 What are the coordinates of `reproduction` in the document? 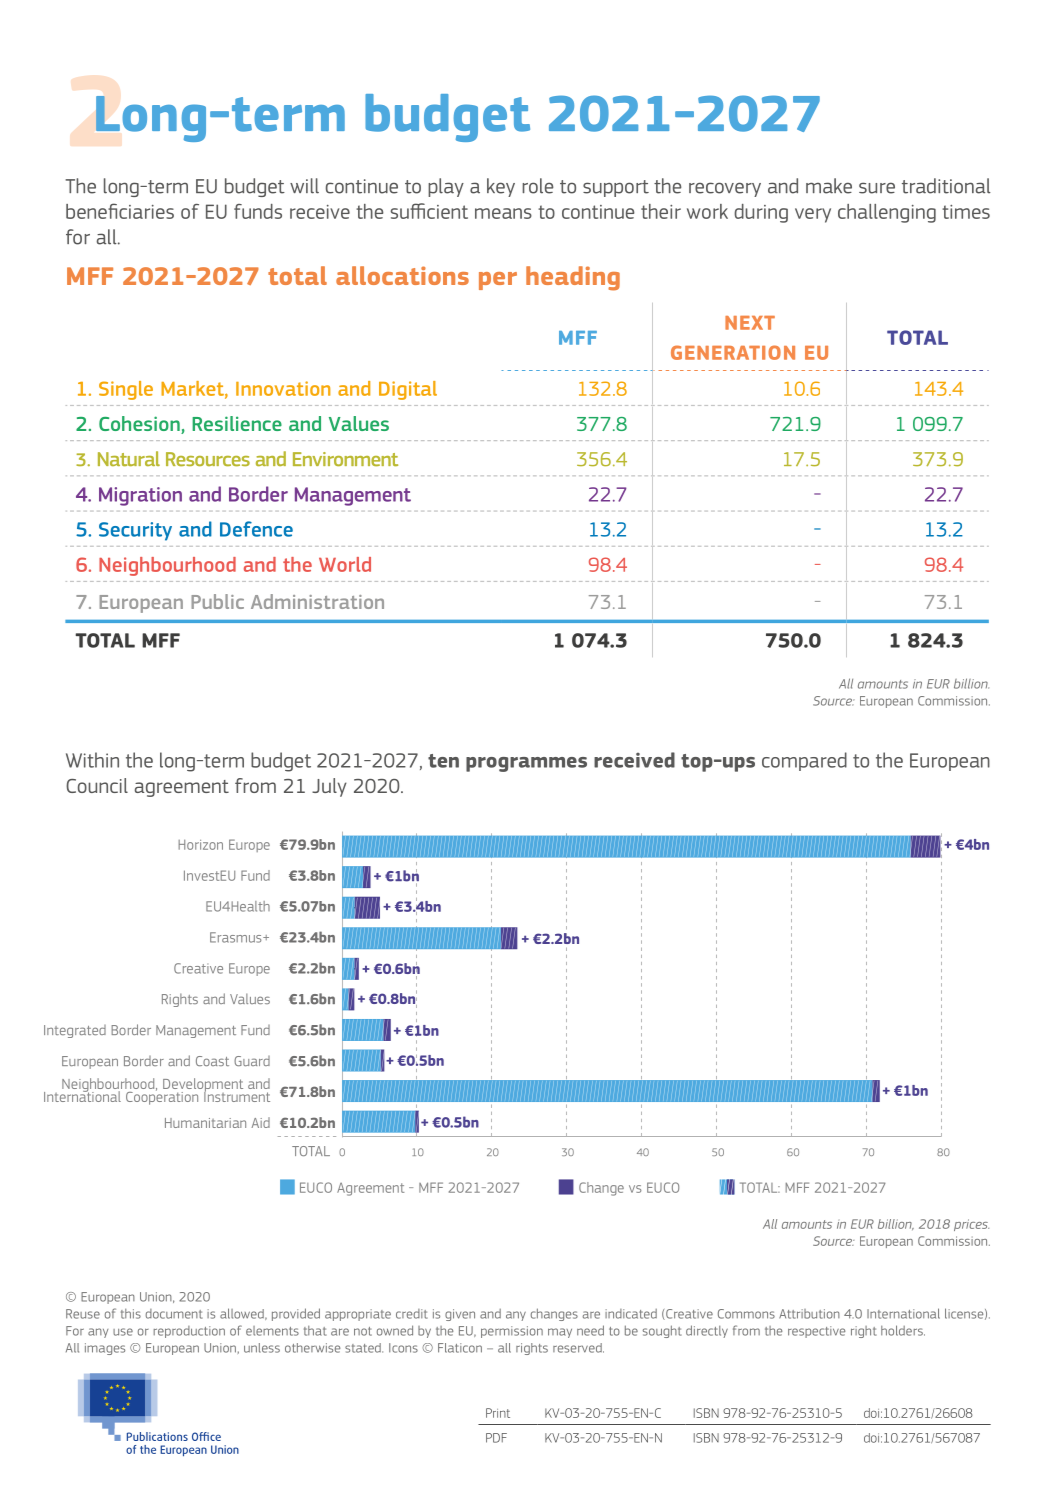 It's located at (189, 1332).
